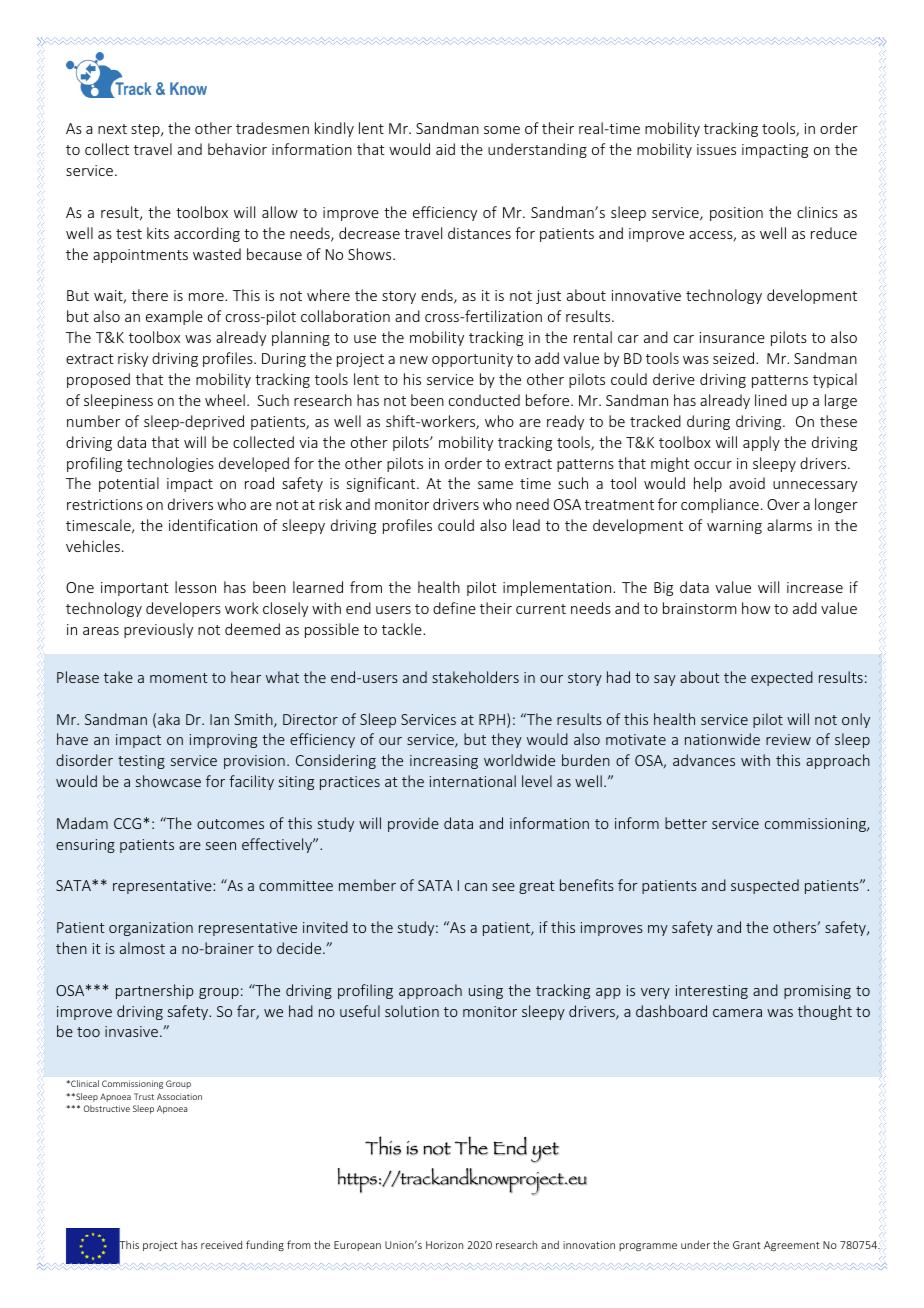  What do you see at coordinates (747, 1245) in the document?
I see `Grant` at bounding box center [747, 1245].
